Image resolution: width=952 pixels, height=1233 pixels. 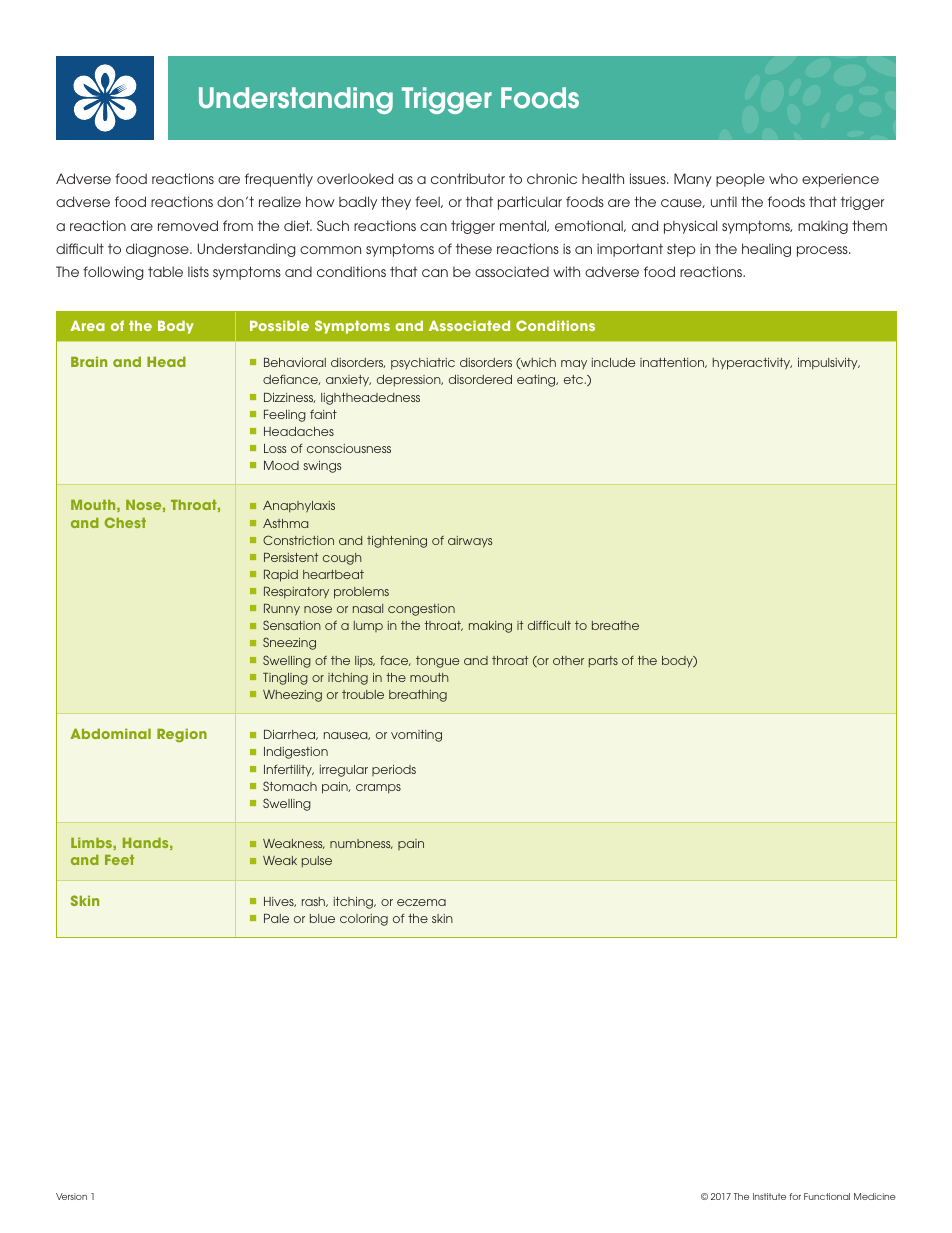 I want to click on periods, so click(x=394, y=770).
